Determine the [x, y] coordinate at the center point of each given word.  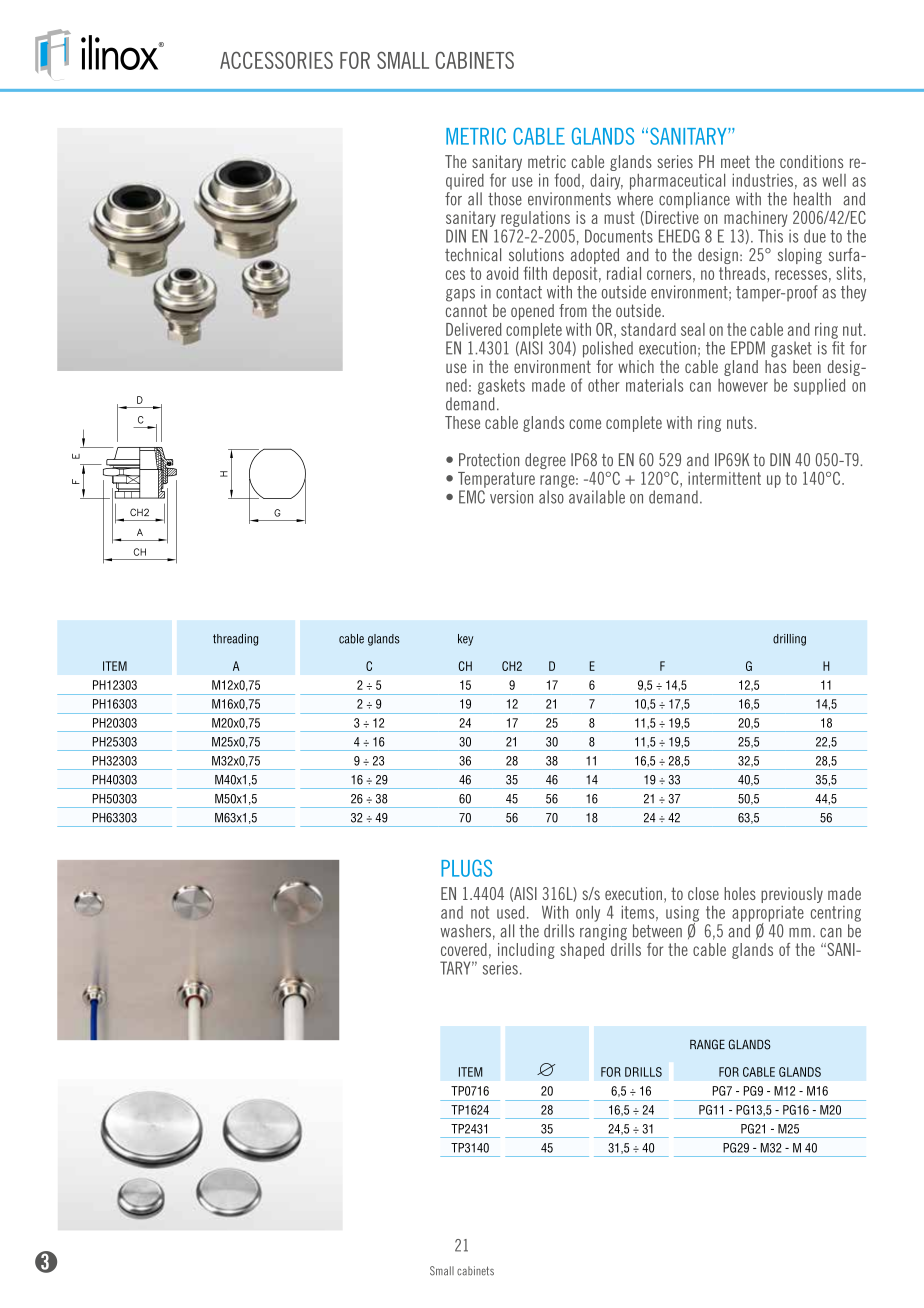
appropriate [768, 915]
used [511, 912]
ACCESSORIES [276, 60]
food [567, 180]
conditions [811, 161]
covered [464, 949]
